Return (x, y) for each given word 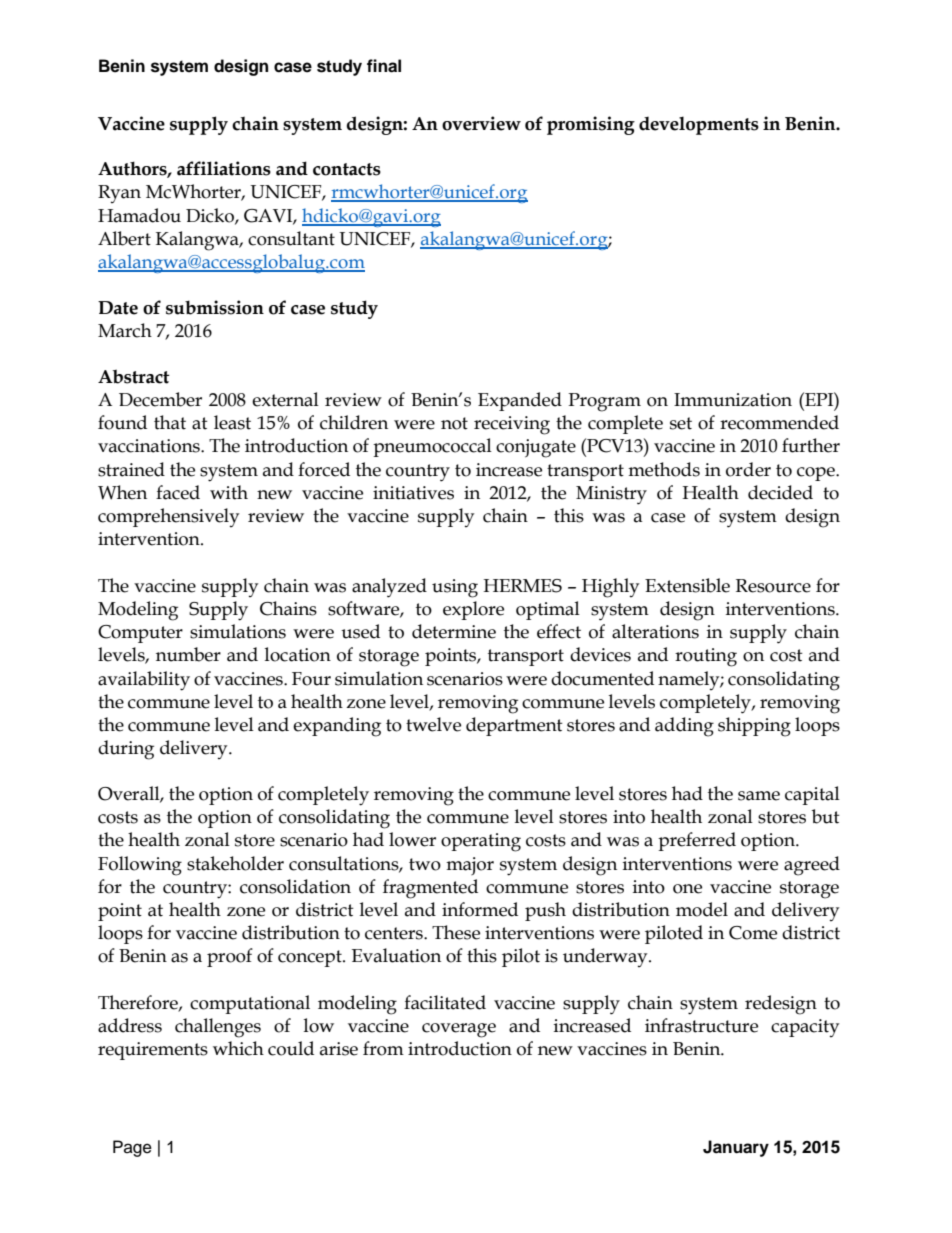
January (736, 1148)
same (759, 796)
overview (481, 123)
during (126, 750)
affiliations (224, 168)
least (232, 422)
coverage (459, 1030)
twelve (433, 724)
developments (699, 125)
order (748, 469)
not (454, 423)
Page (132, 1148)
